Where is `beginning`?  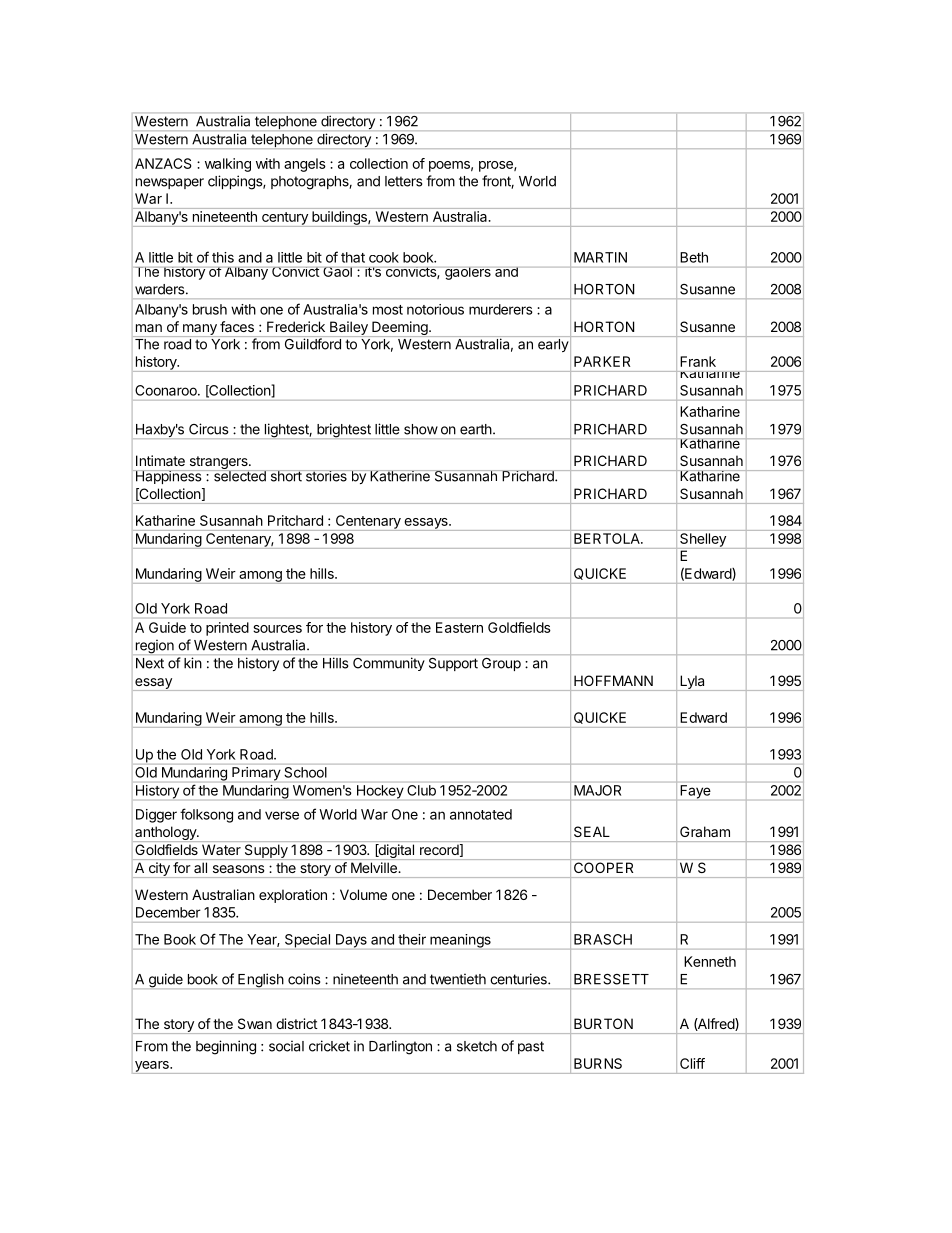
beginning is located at coordinates (226, 1047).
